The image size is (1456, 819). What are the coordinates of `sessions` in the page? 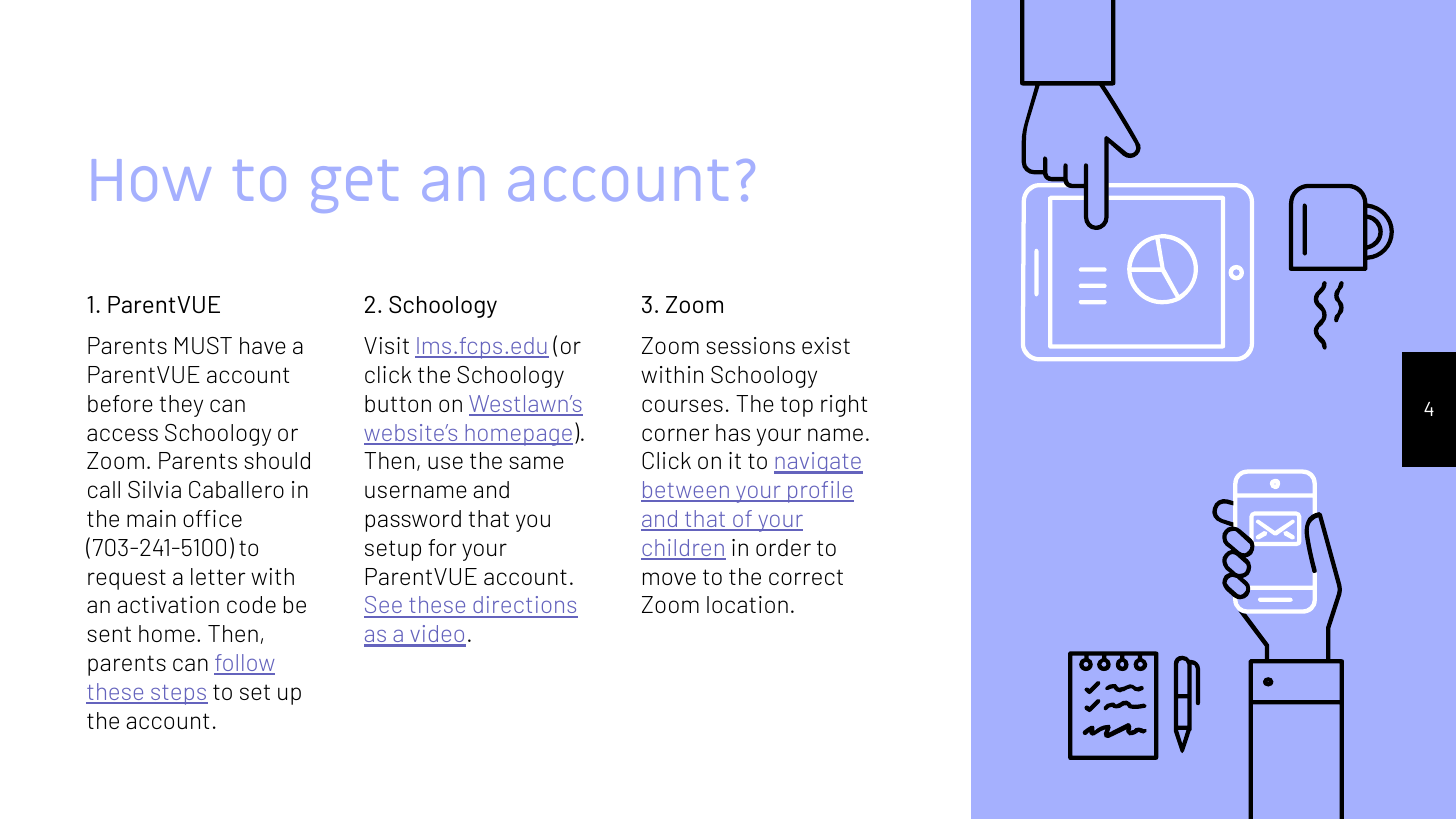 It's located at (751, 345).
